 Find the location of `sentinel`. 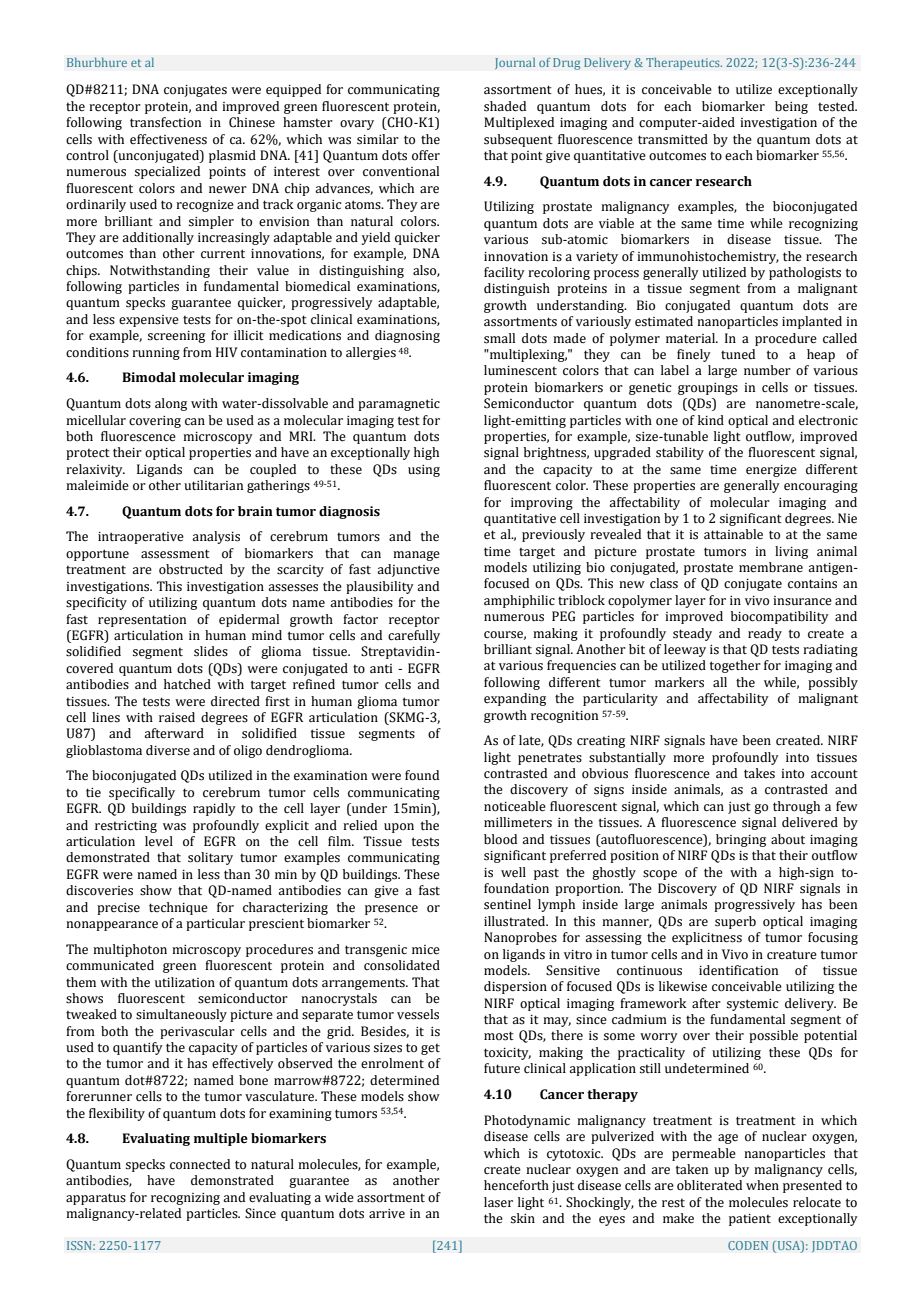

sentinel is located at coordinates (507, 904).
